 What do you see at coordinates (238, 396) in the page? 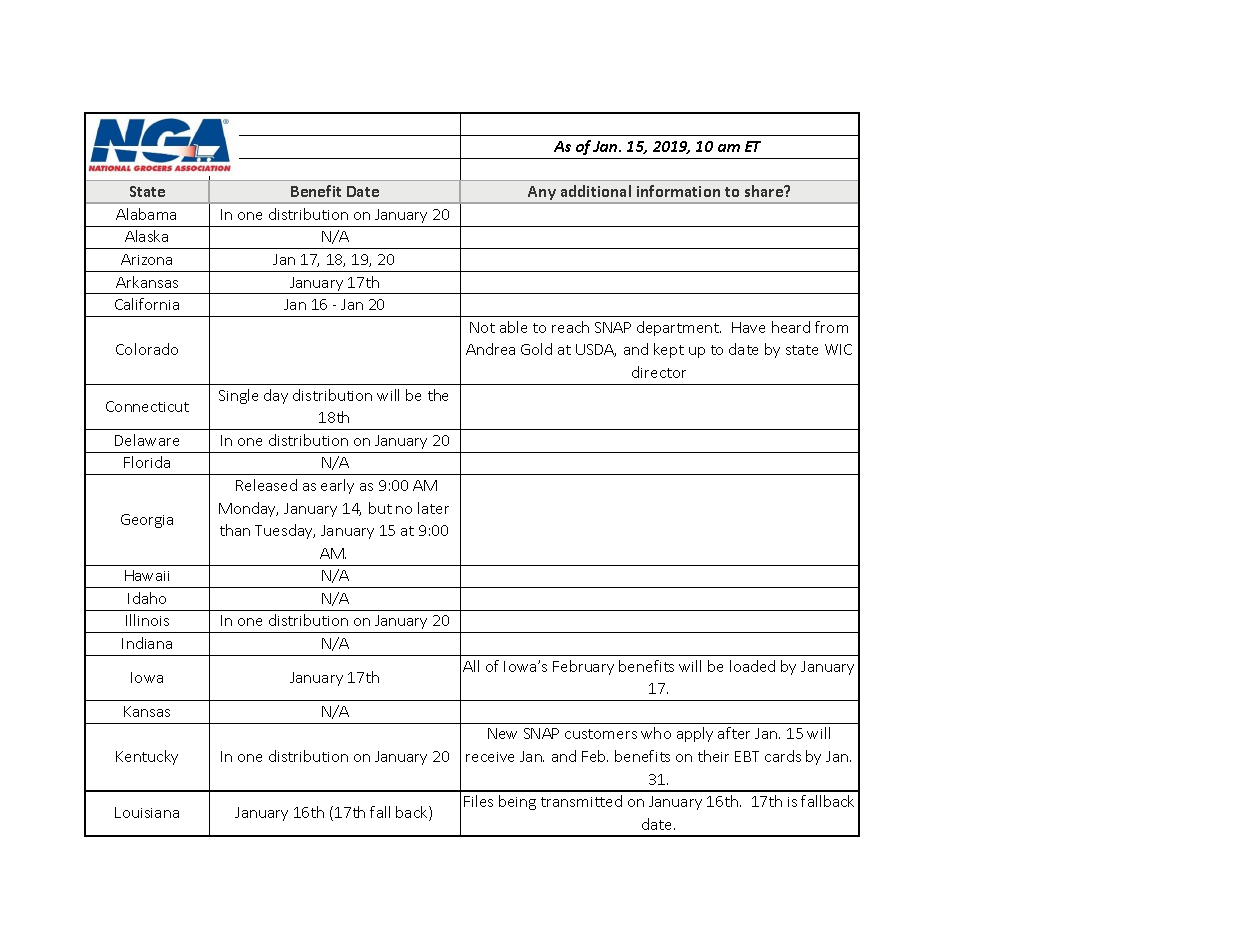
I see `Single` at bounding box center [238, 396].
